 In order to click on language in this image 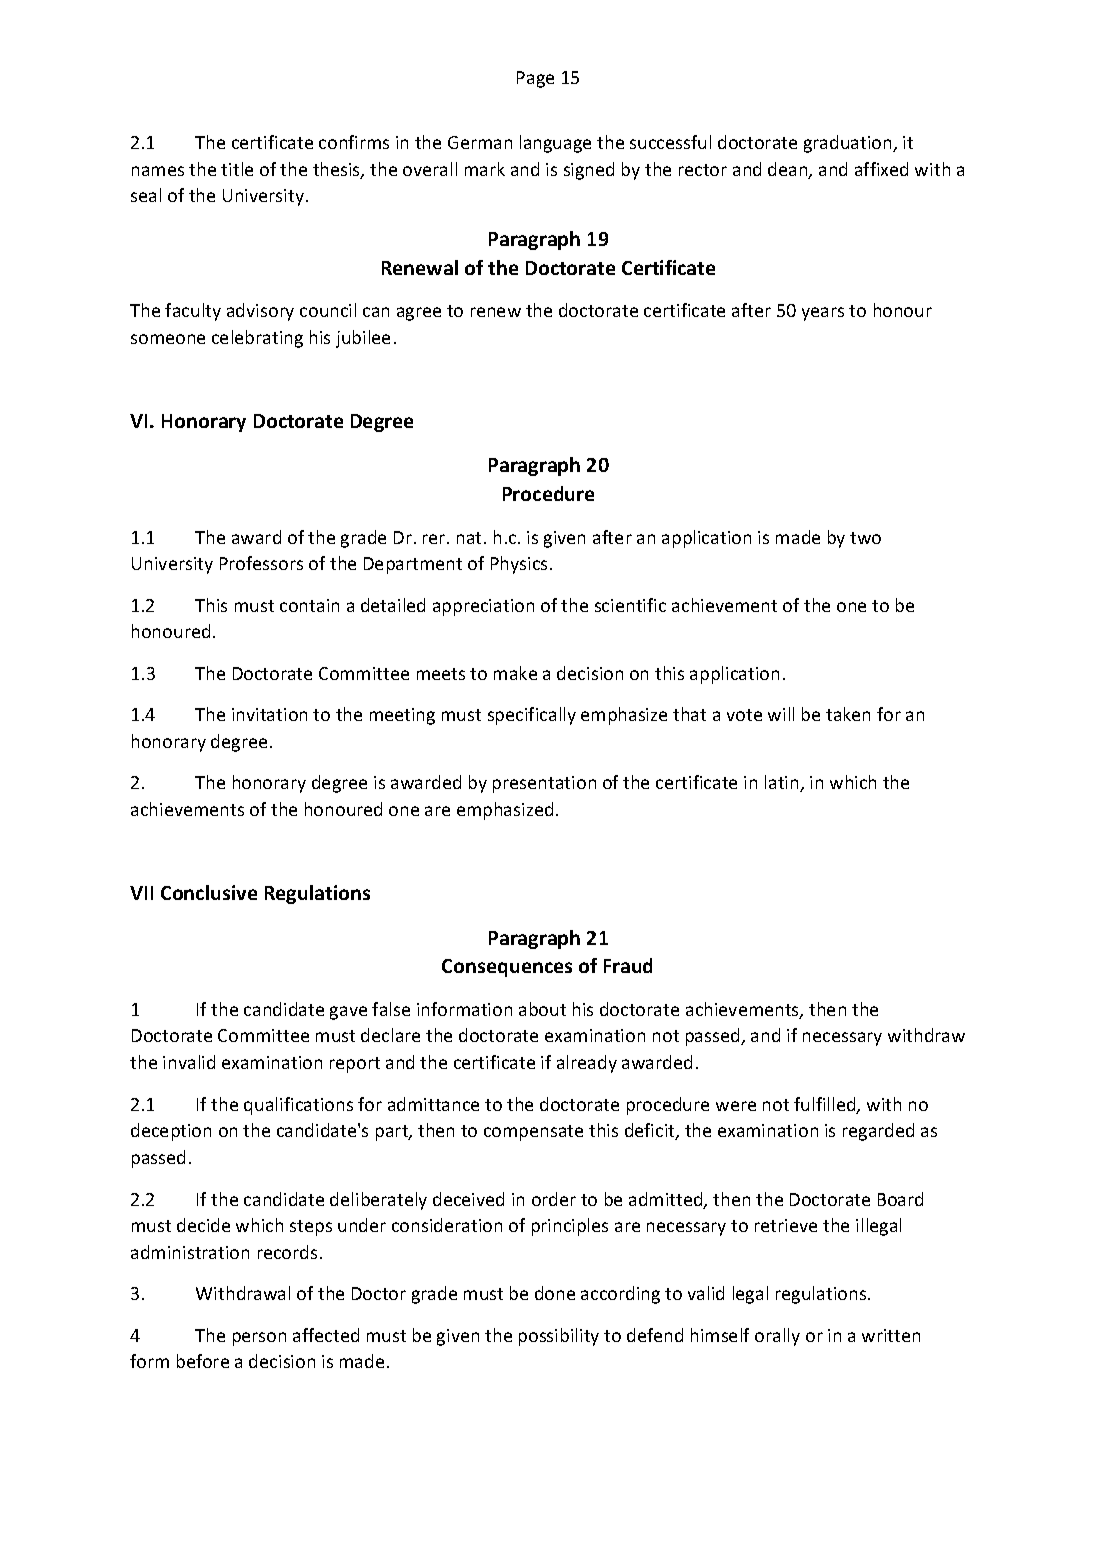, I will do `click(555, 144)`.
